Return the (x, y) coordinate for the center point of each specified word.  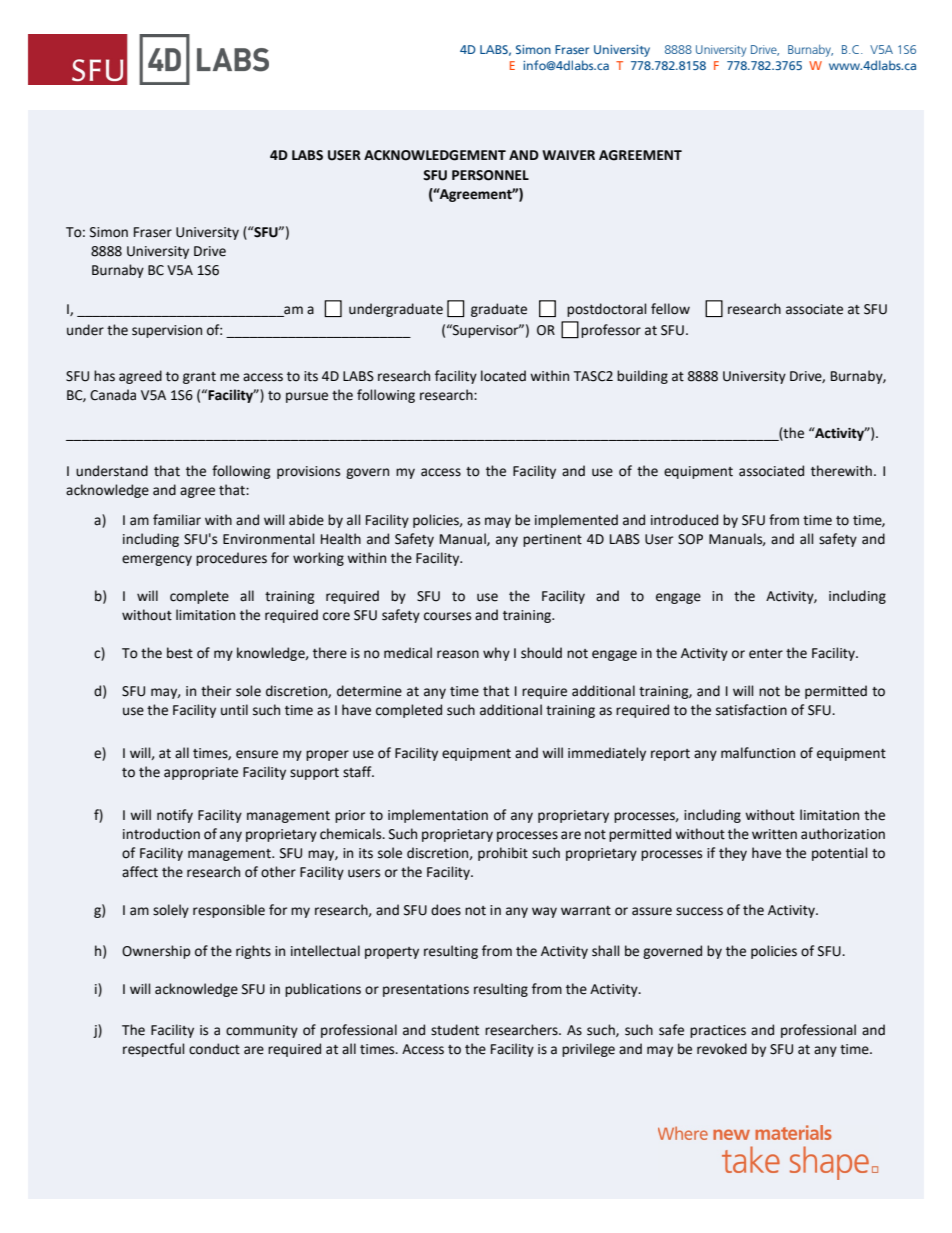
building (642, 377)
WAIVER (568, 155)
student (455, 1030)
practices (718, 1031)
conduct (214, 1049)
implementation (438, 816)
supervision (167, 331)
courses (447, 616)
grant (199, 378)
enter (766, 654)
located (503, 376)
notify (175, 816)
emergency (157, 560)
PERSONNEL (490, 175)
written (774, 834)
